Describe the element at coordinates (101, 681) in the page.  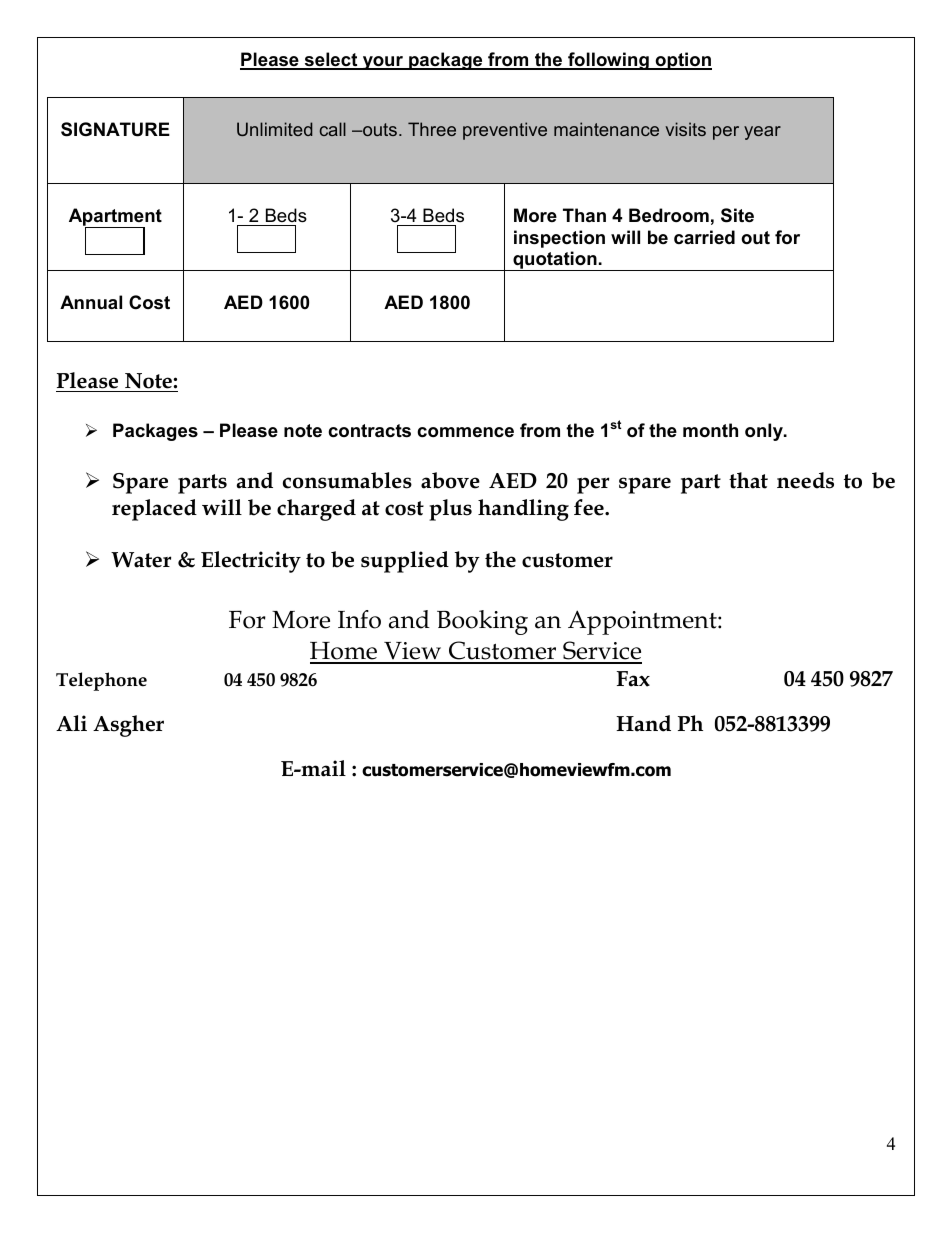
I see `Telephone` at that location.
